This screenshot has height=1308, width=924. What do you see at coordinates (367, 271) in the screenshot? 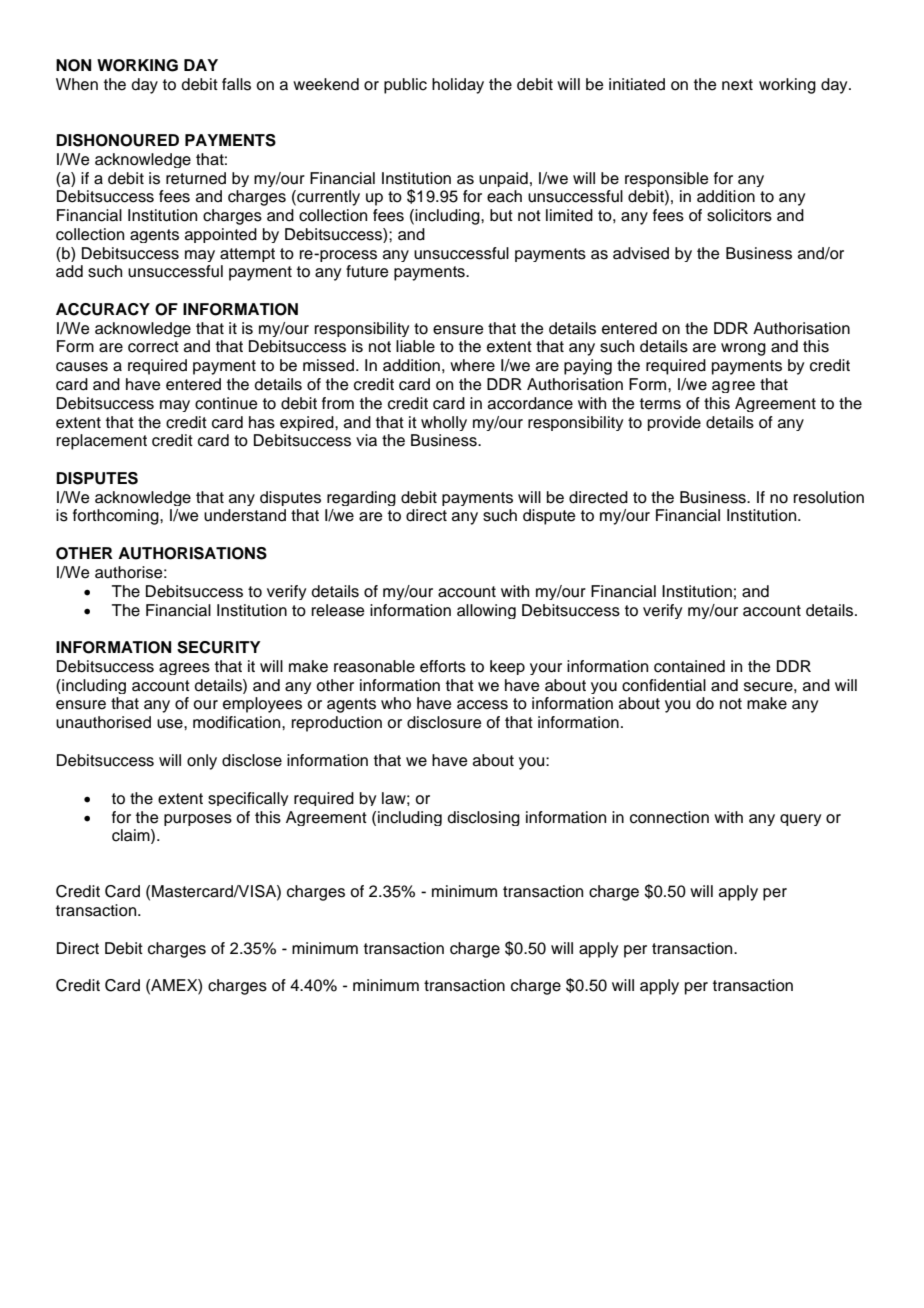
I see `future` at bounding box center [367, 271].
